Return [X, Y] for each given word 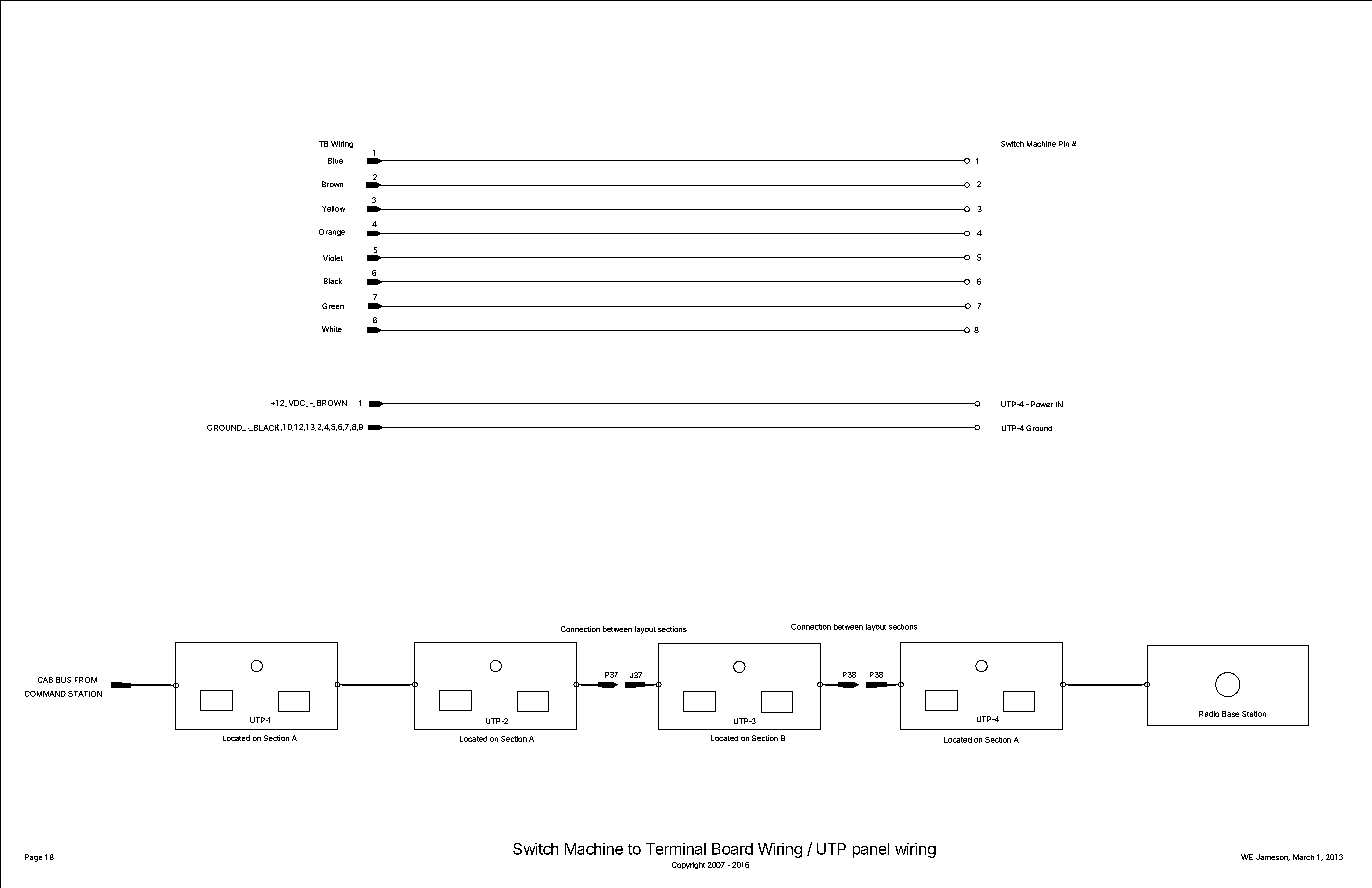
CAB [45, 680]
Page [33, 858]
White [332, 329]
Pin [1064, 144]
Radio [1209, 714]
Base [1230, 714]
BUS [63, 680]
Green [333, 306]
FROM [86, 680]
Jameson [1273, 857]
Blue [335, 161]
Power [1042, 404]
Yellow [333, 209]
